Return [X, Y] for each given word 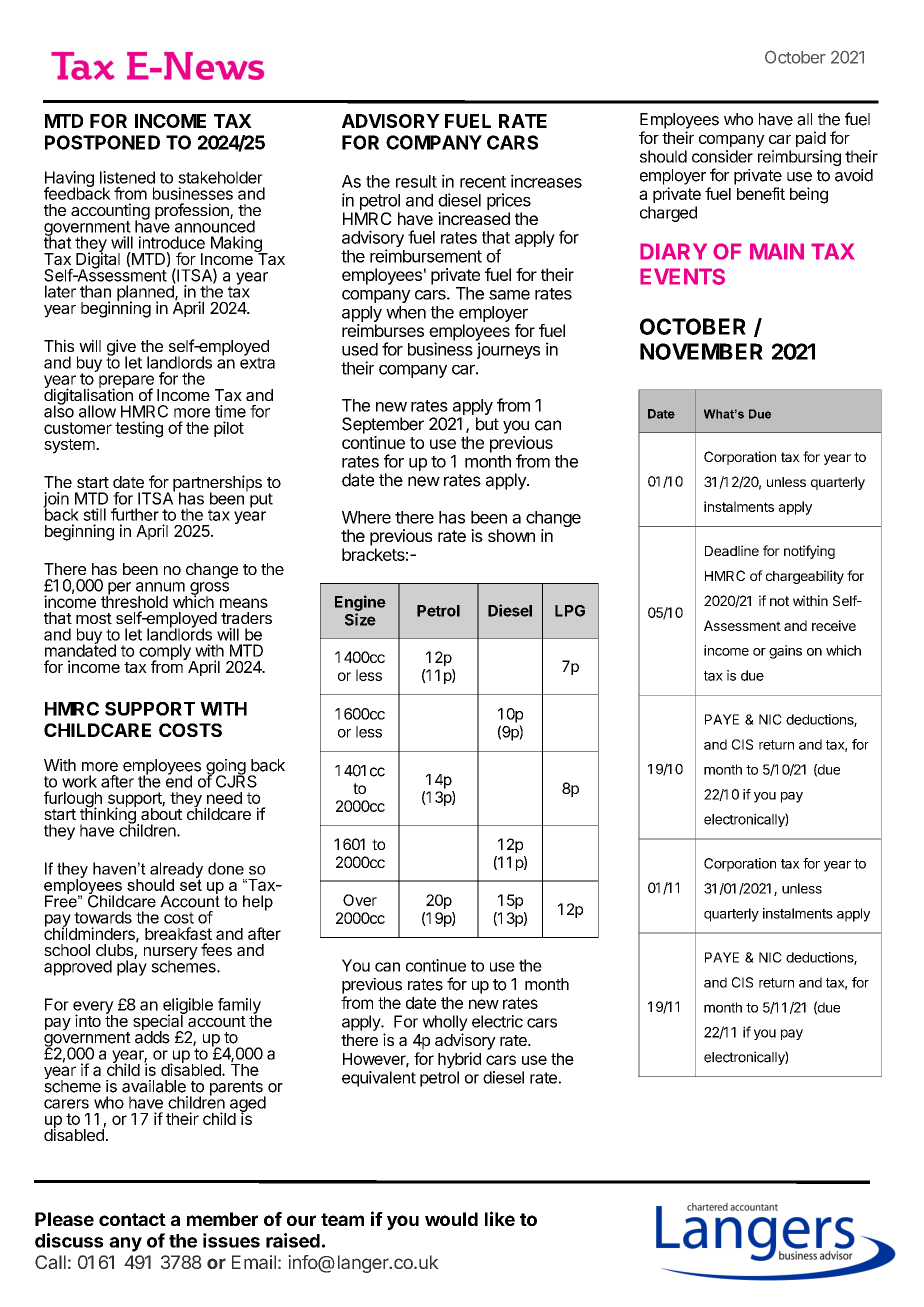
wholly [445, 1023]
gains [785, 652]
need [224, 798]
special [159, 1023]
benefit [761, 193]
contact [132, 1219]
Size [360, 619]
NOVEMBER [701, 351]
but [487, 424]
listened [127, 177]
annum [160, 587]
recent [483, 182]
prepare [126, 382]
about [161, 813]
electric [497, 1021]
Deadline [732, 550]
